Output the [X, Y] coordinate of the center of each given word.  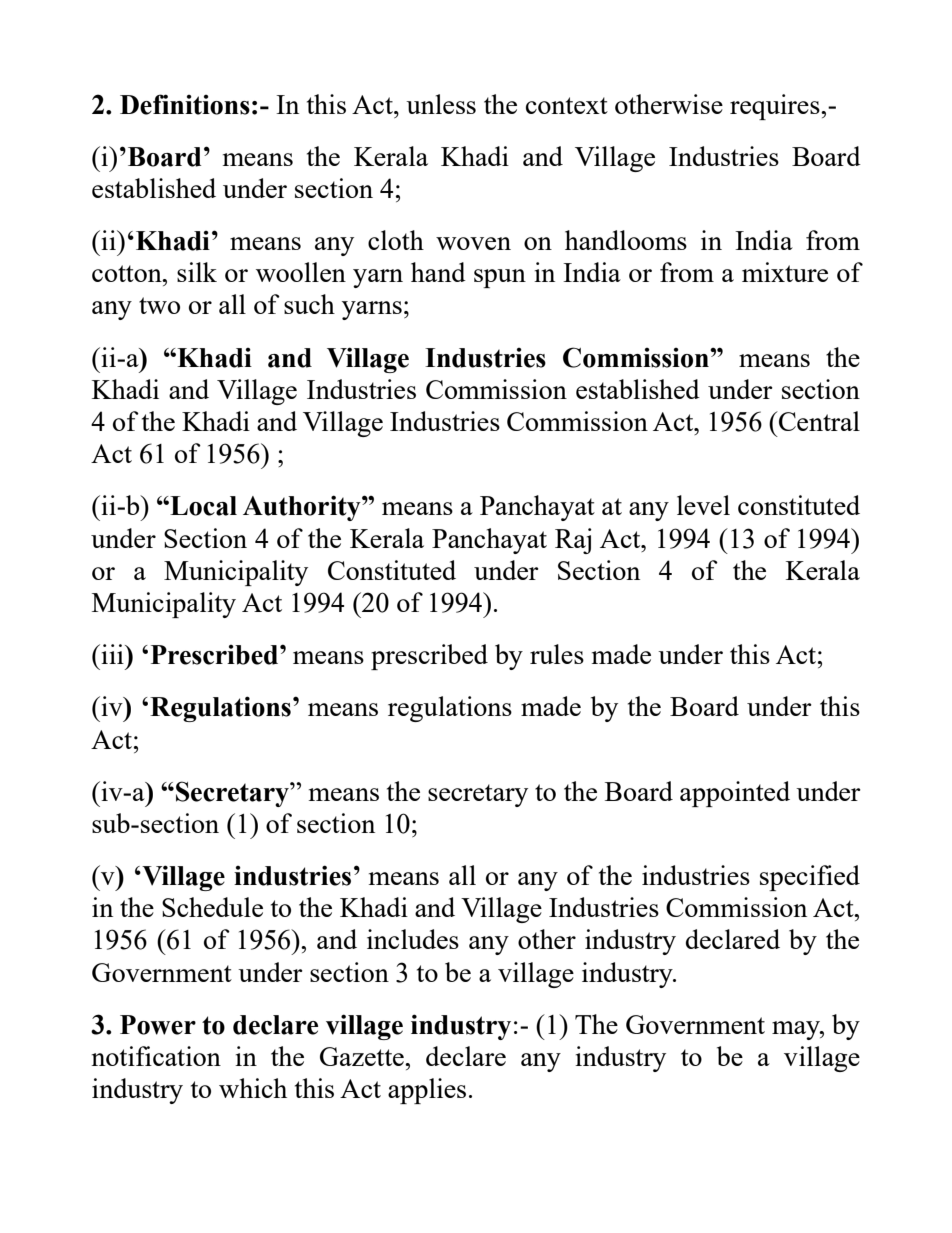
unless [441, 104]
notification [156, 1056]
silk [197, 272]
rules [557, 654]
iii [112, 654]
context [567, 105]
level [703, 505]
